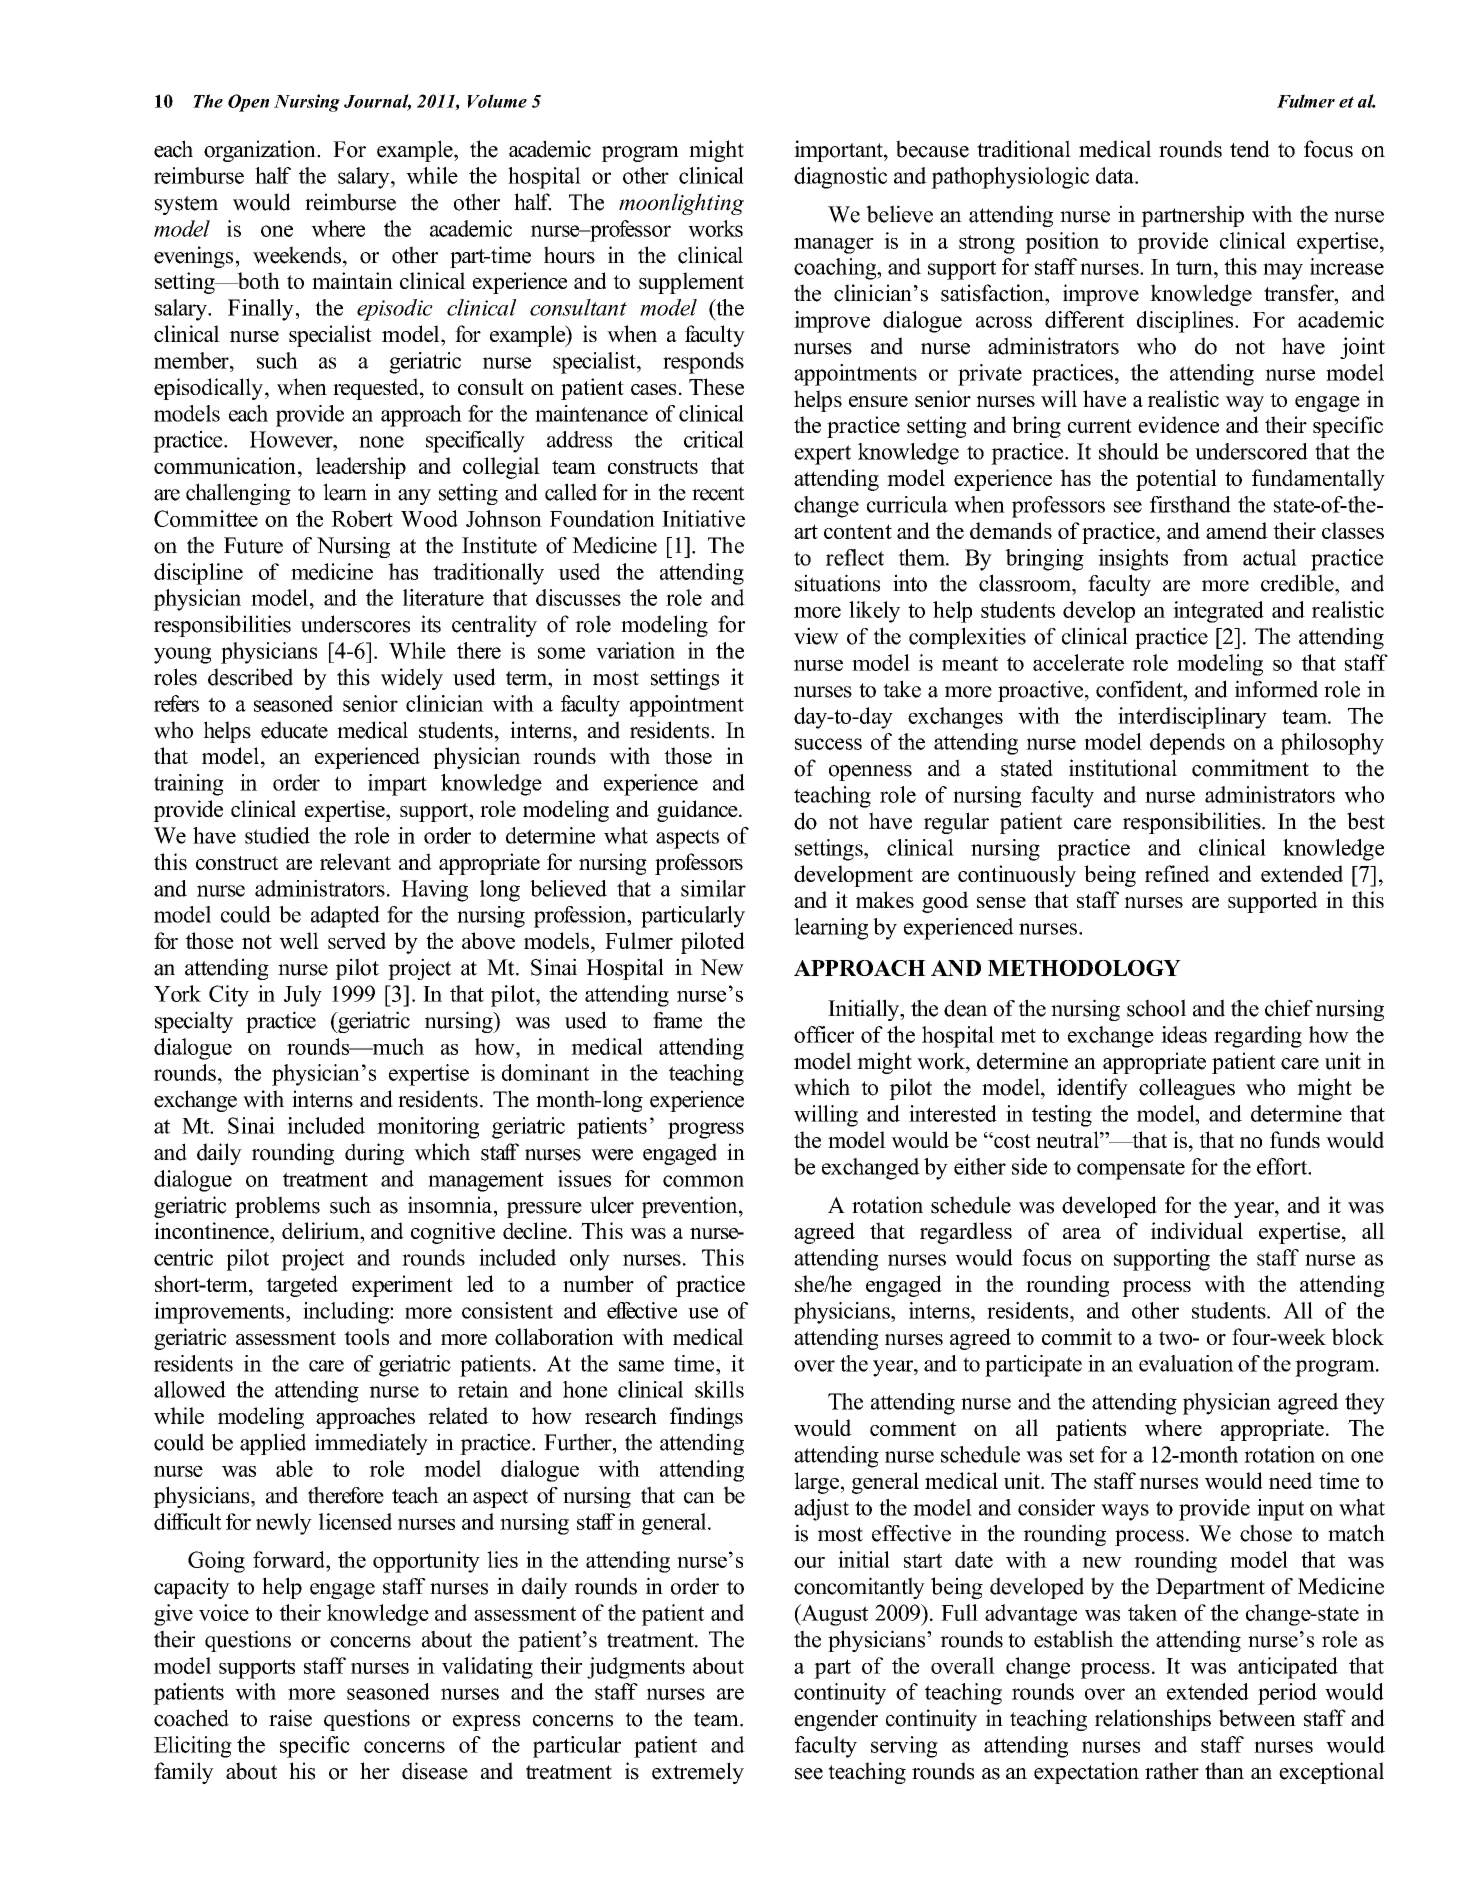 The image size is (1468, 1900). I want to click on applied, so click(273, 1444).
